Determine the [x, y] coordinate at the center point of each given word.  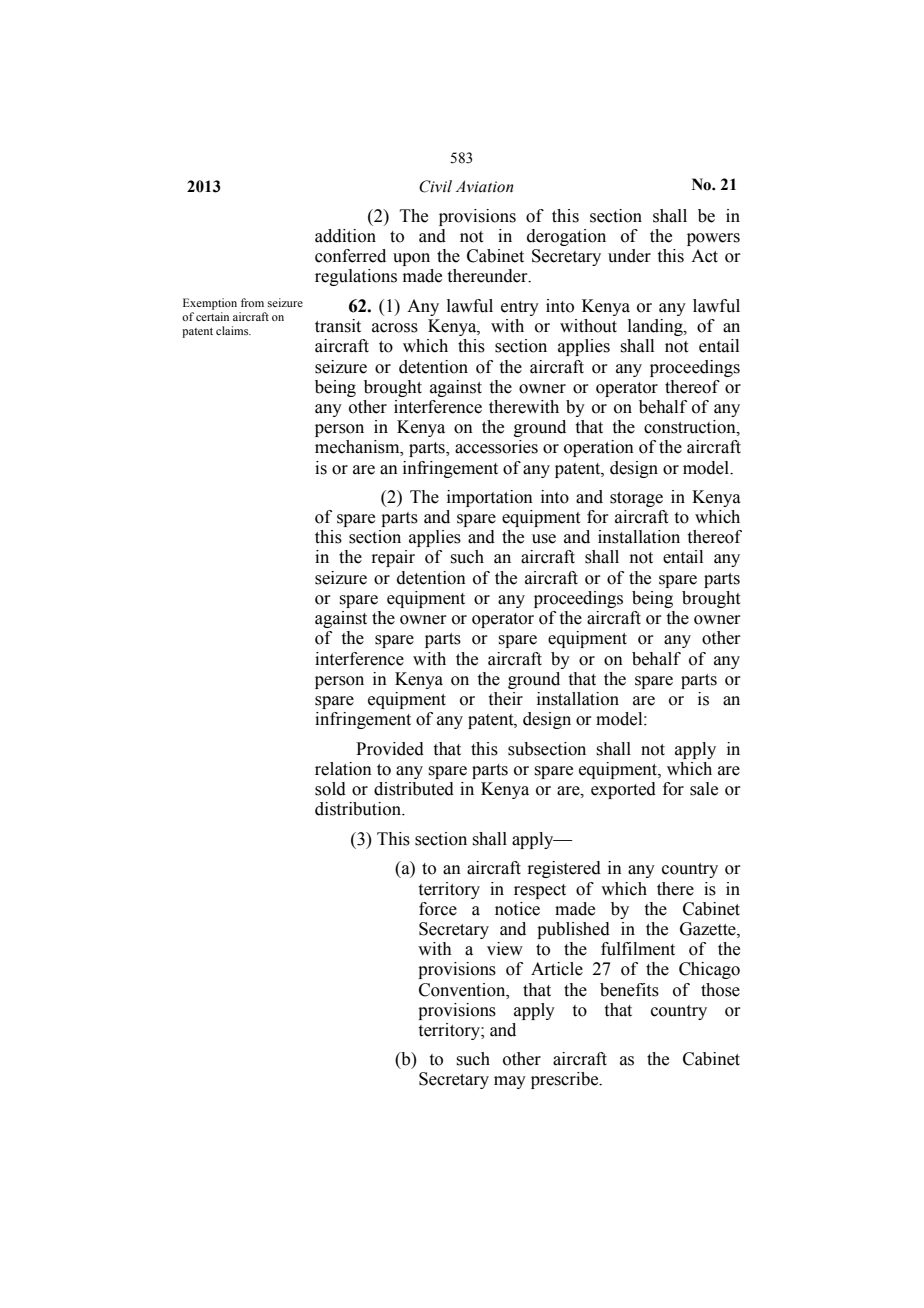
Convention [463, 990]
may [510, 1082]
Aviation [485, 186]
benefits [629, 990]
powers [713, 239]
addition [345, 236]
